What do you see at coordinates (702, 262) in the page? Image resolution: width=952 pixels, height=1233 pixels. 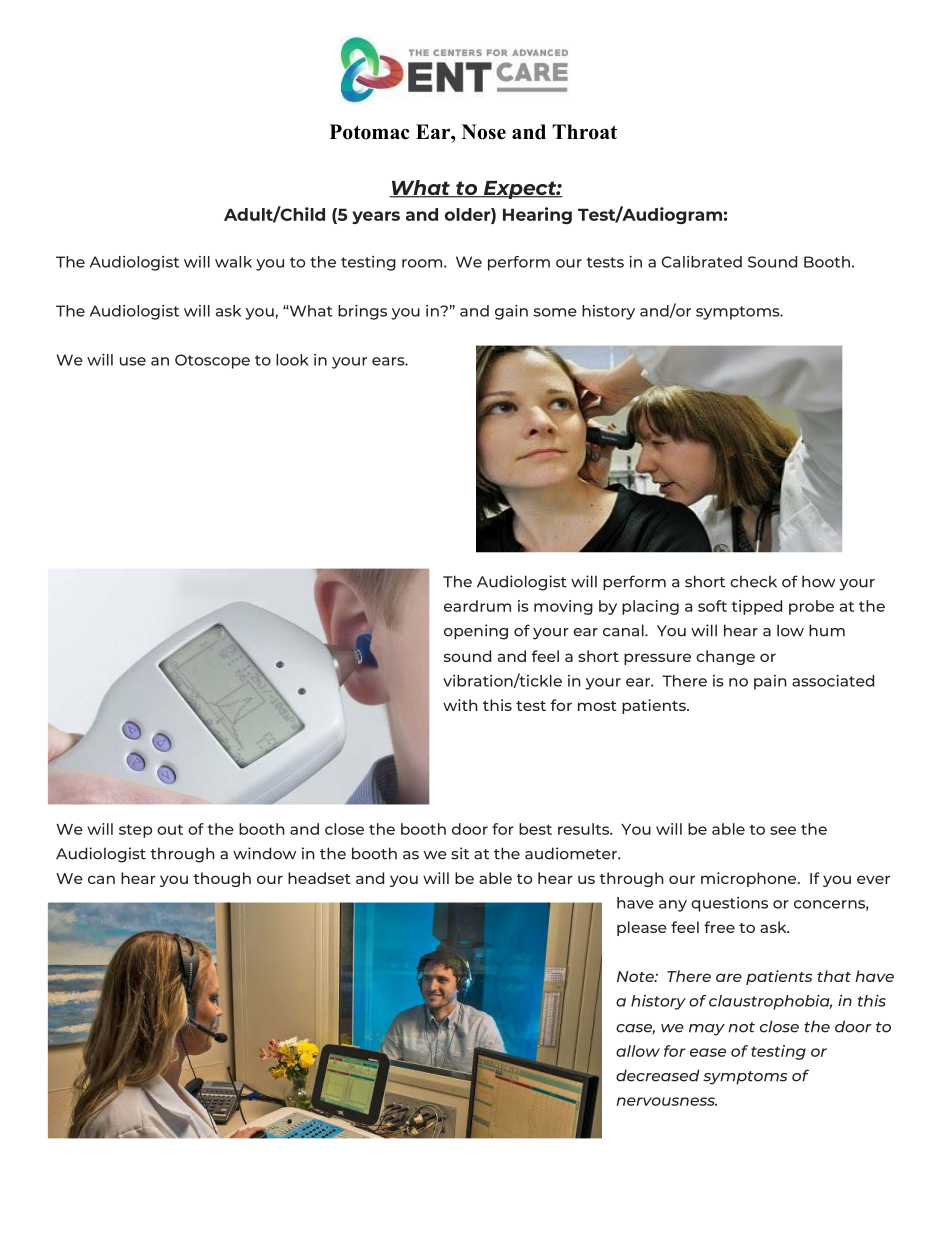 I see `Calibrated` at bounding box center [702, 262].
